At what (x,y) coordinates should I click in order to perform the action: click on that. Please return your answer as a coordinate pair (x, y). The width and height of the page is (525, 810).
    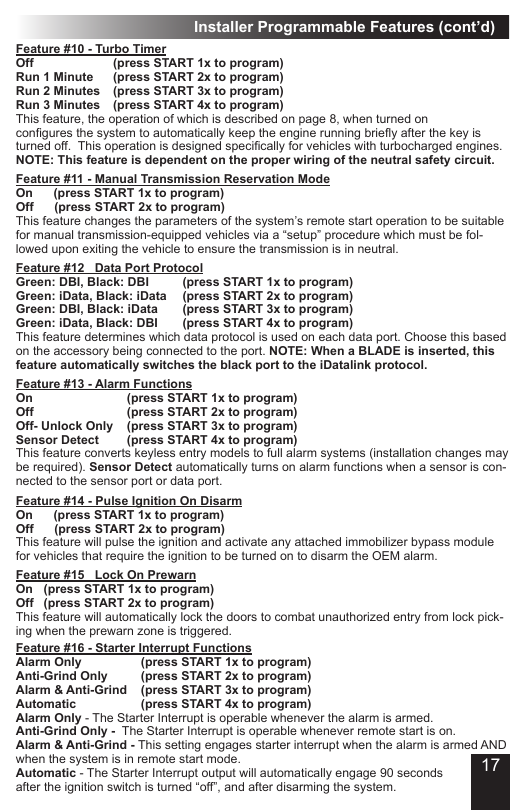
    Looking at the image, I should click on (92, 555).
